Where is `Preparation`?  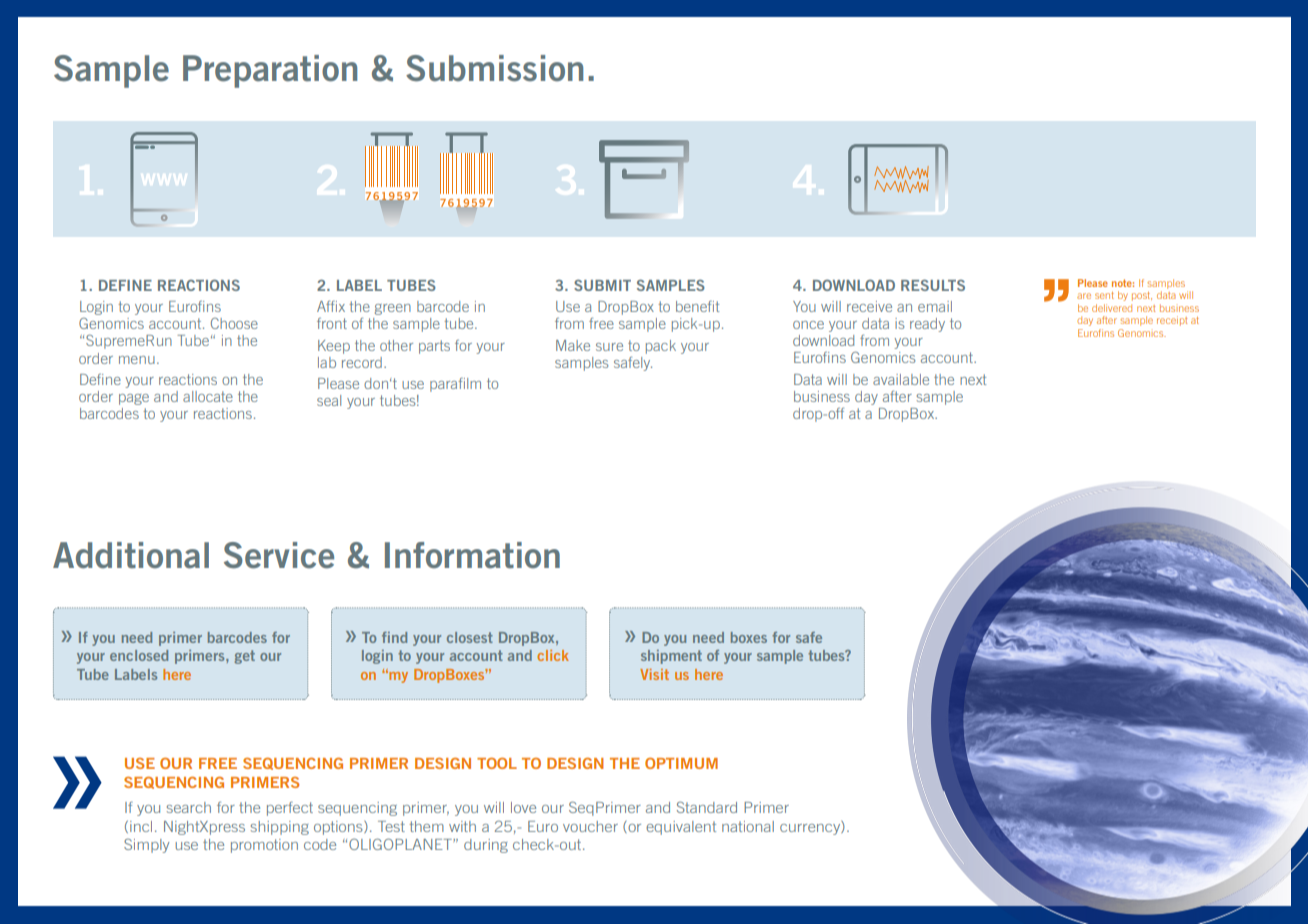 Preparation is located at coordinates (270, 71).
